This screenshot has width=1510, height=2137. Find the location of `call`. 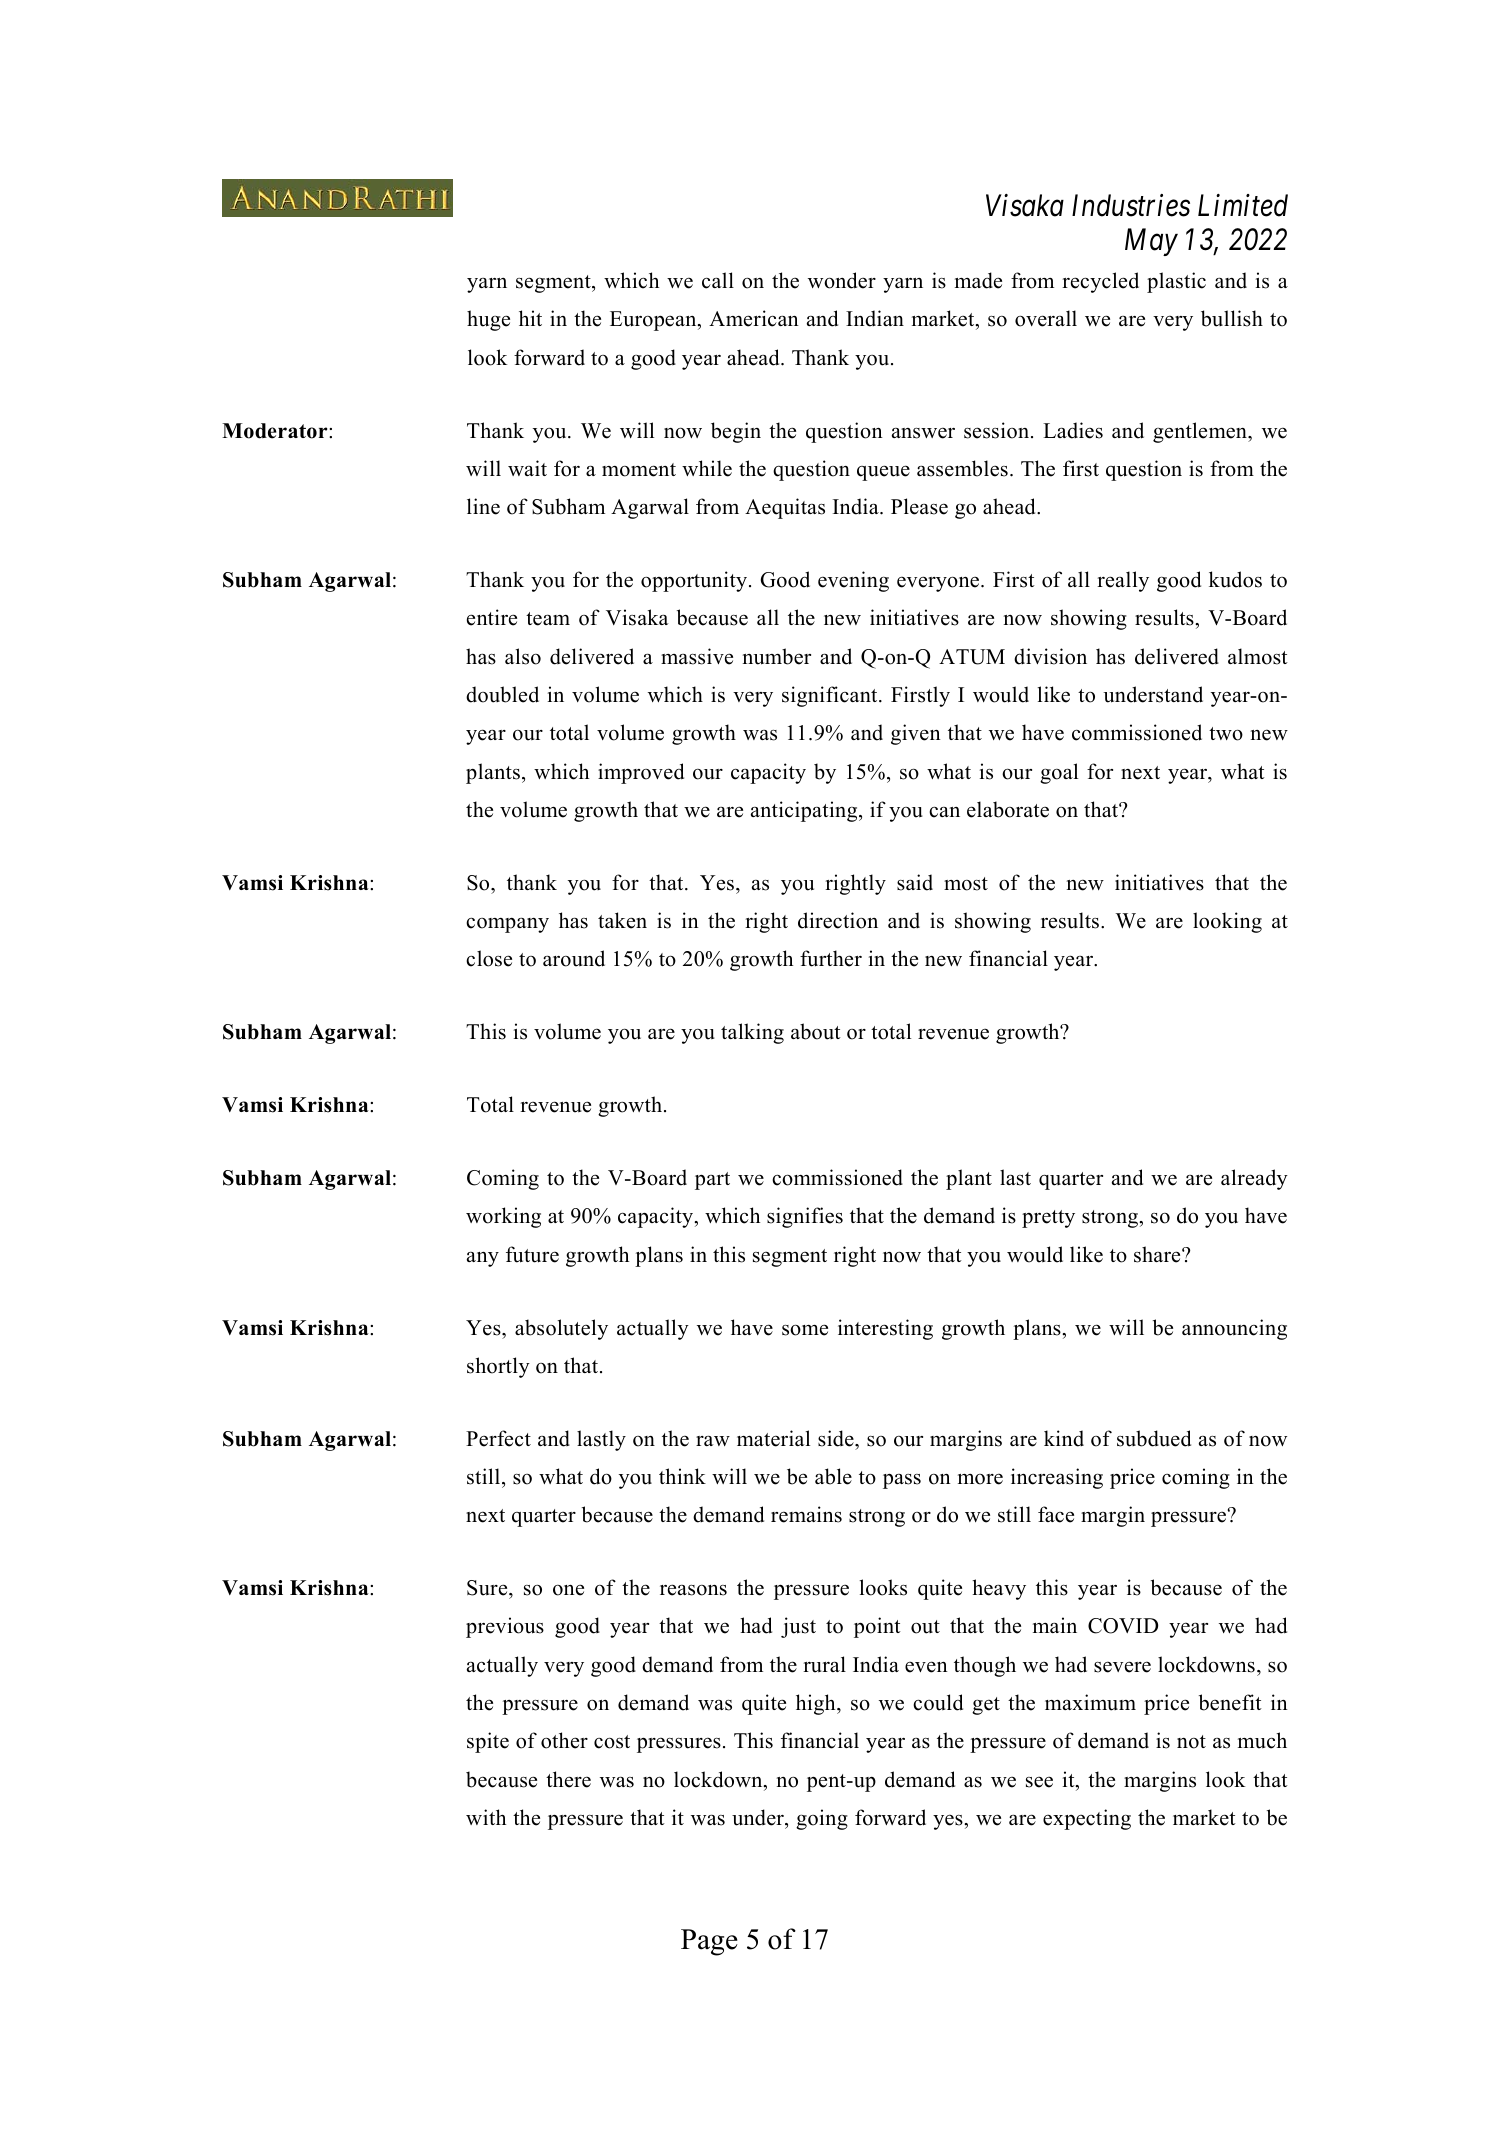

call is located at coordinates (718, 280).
